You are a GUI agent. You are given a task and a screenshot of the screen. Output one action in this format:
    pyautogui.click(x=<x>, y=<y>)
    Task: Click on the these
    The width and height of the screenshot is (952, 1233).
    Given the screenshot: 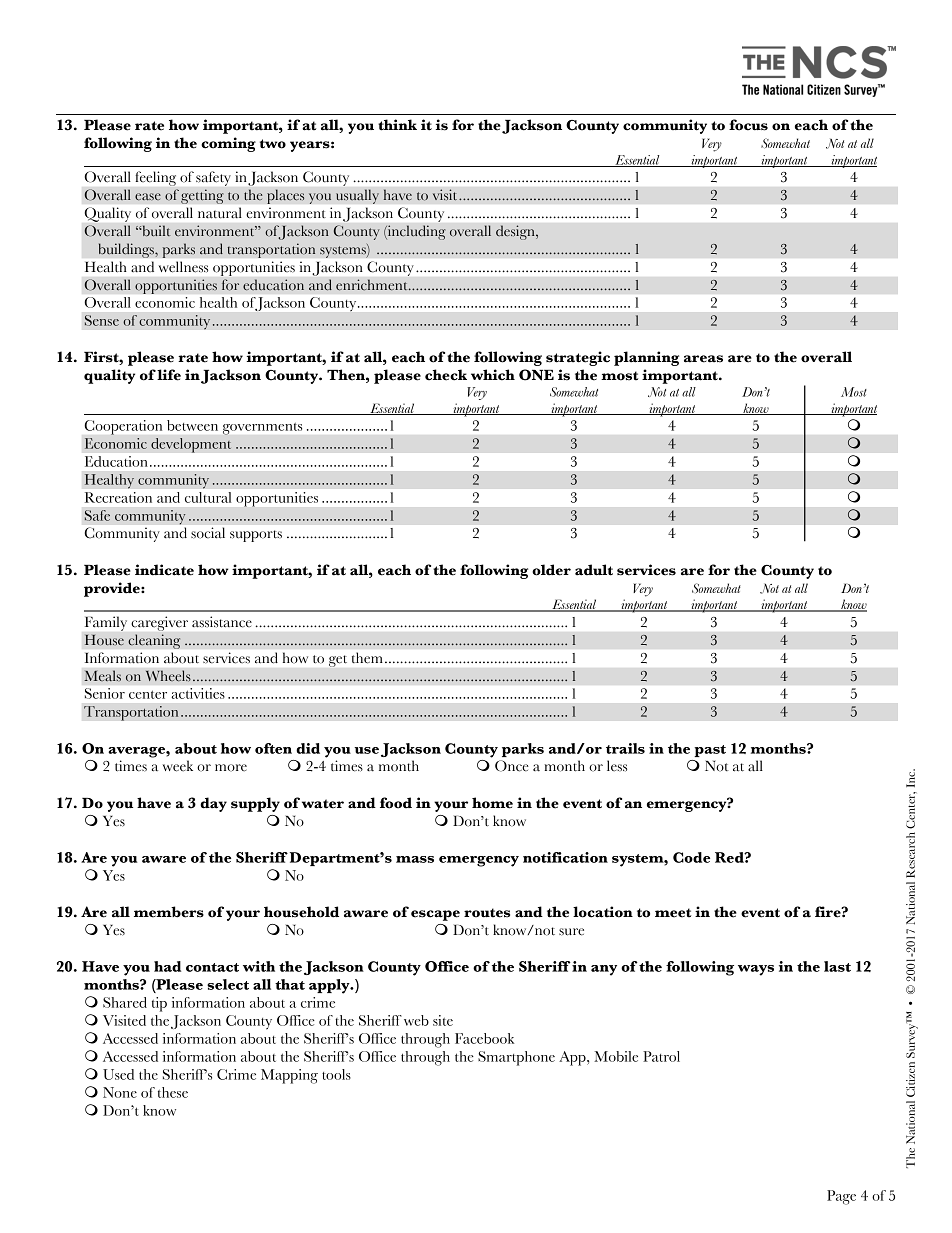 What is the action you would take?
    pyautogui.click(x=173, y=1092)
